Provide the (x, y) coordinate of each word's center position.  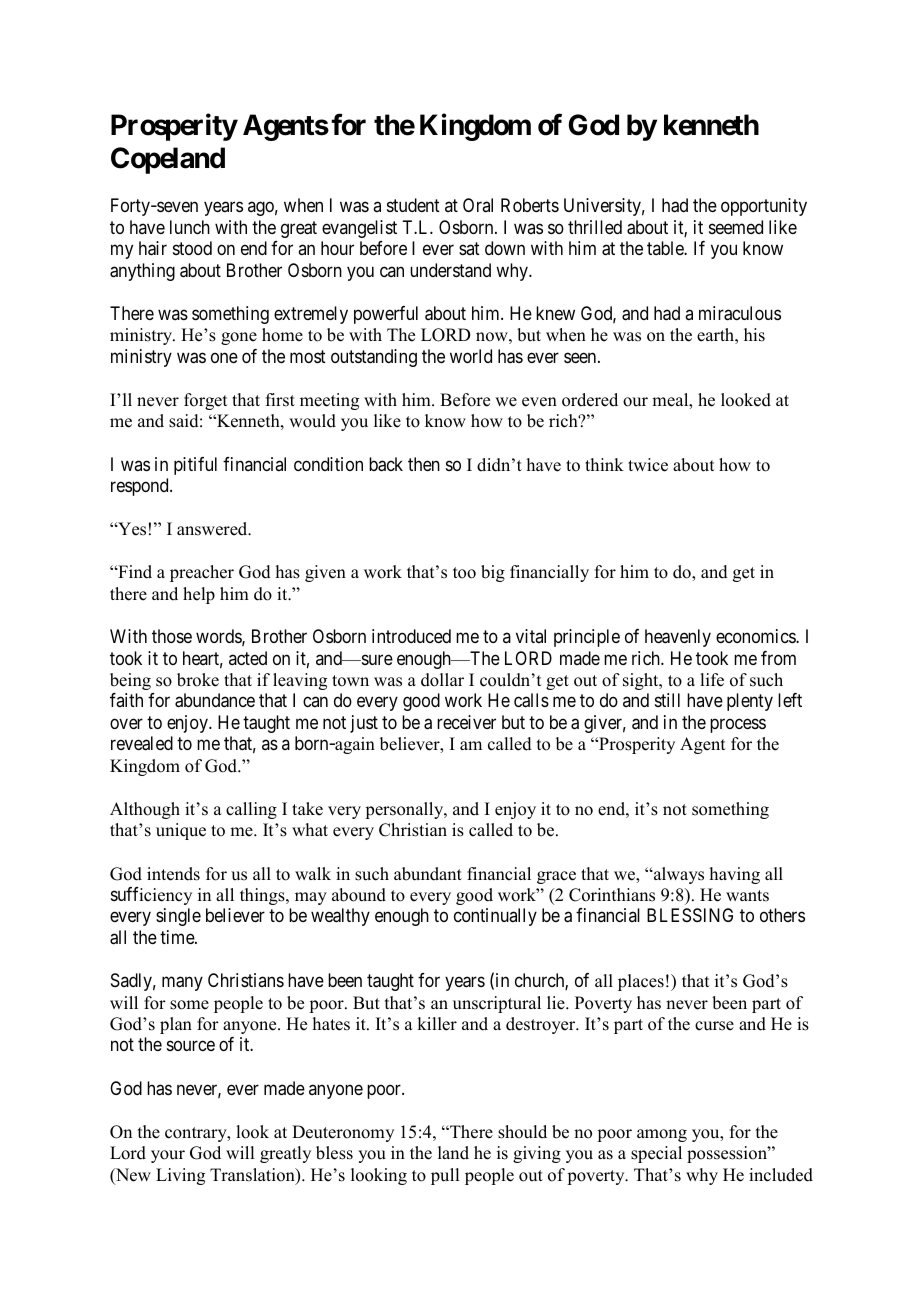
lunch (190, 227)
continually (495, 917)
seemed (736, 227)
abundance (215, 700)
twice (648, 465)
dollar (442, 680)
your (168, 1156)
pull (445, 1176)
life (712, 680)
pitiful (195, 466)
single (178, 917)
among (662, 1135)
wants (747, 896)
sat (469, 249)
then (424, 464)
